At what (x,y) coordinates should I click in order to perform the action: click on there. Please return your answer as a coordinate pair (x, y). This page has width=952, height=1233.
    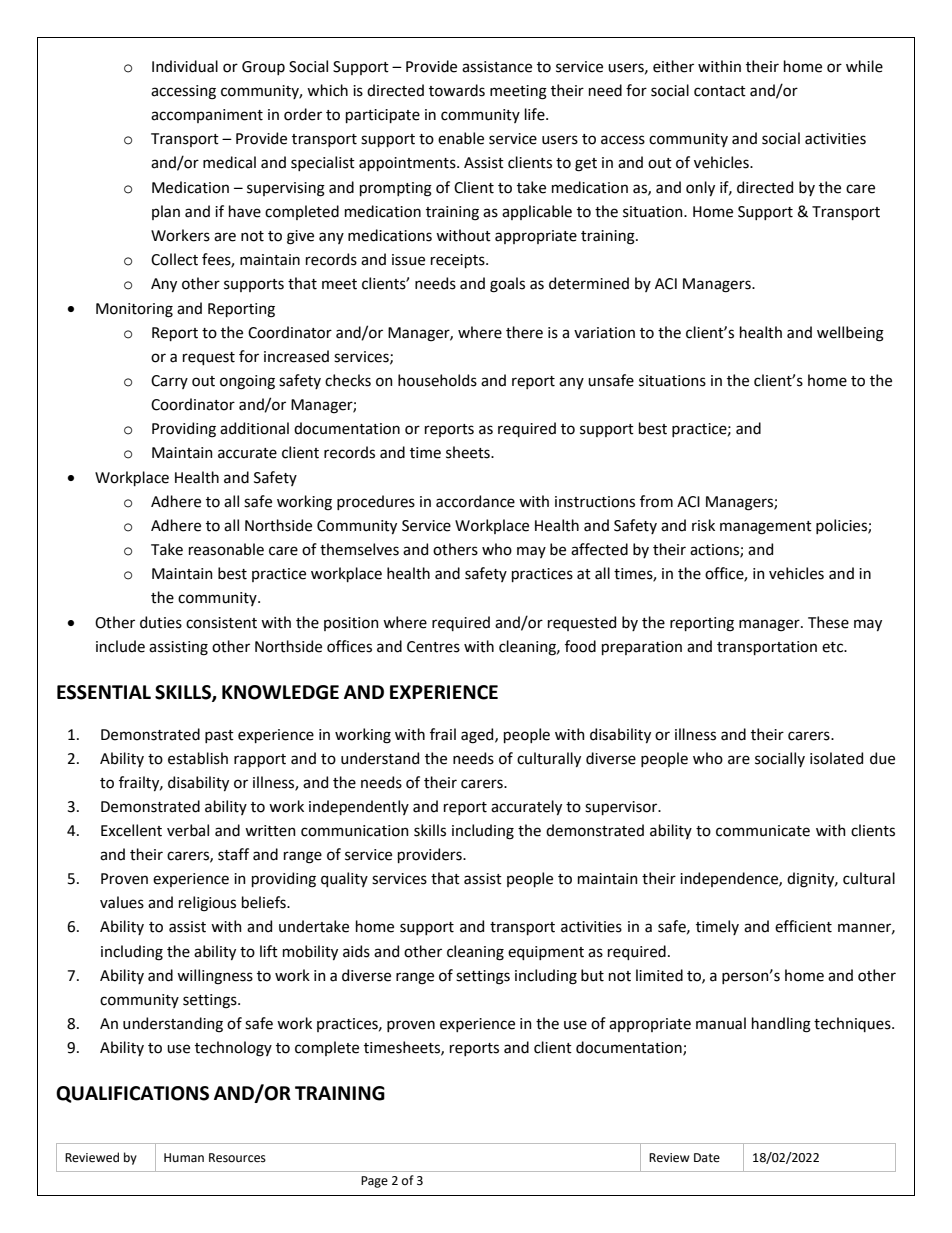
    Looking at the image, I should click on (524, 332).
